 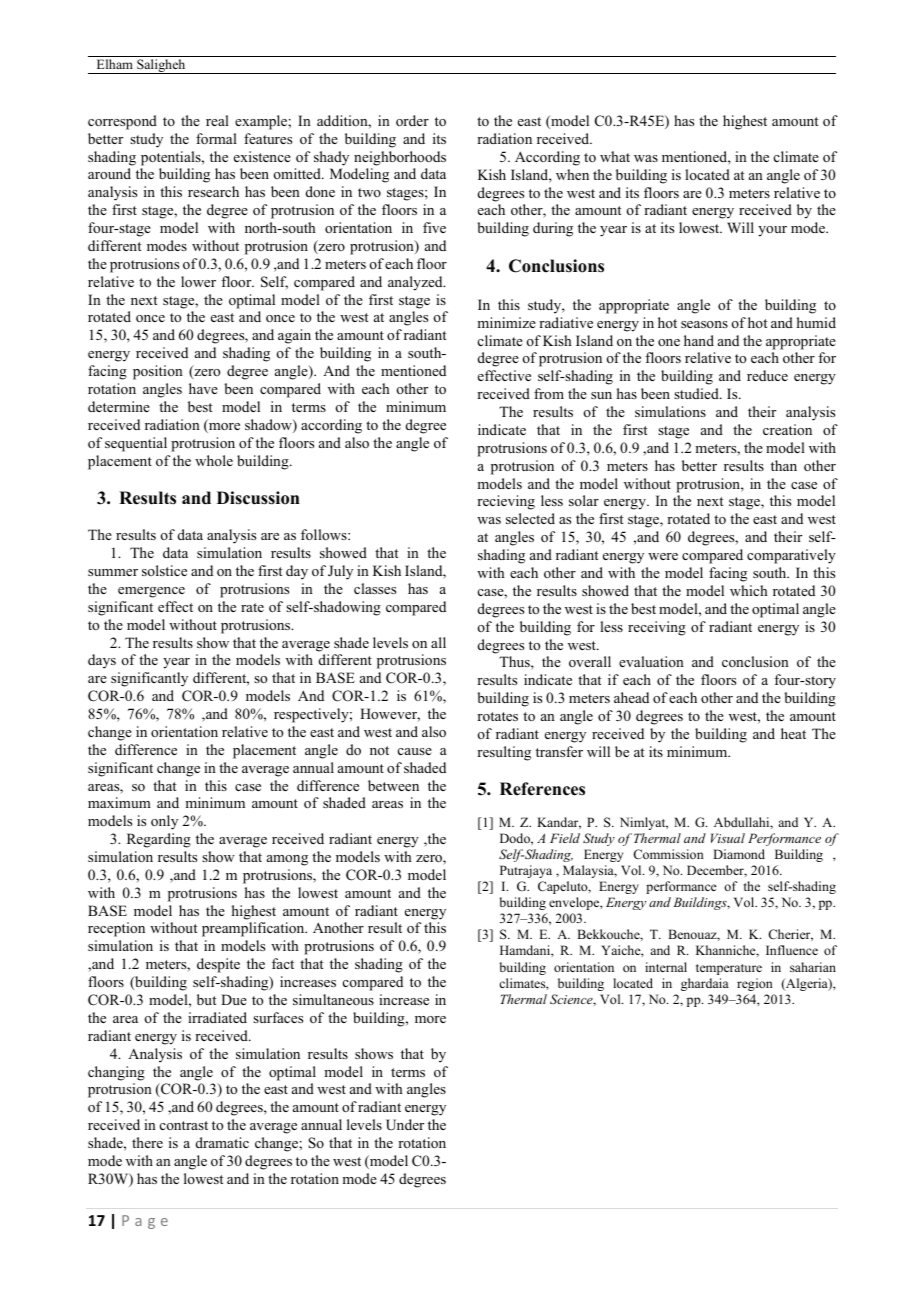 I want to click on emergence, so click(x=151, y=592).
